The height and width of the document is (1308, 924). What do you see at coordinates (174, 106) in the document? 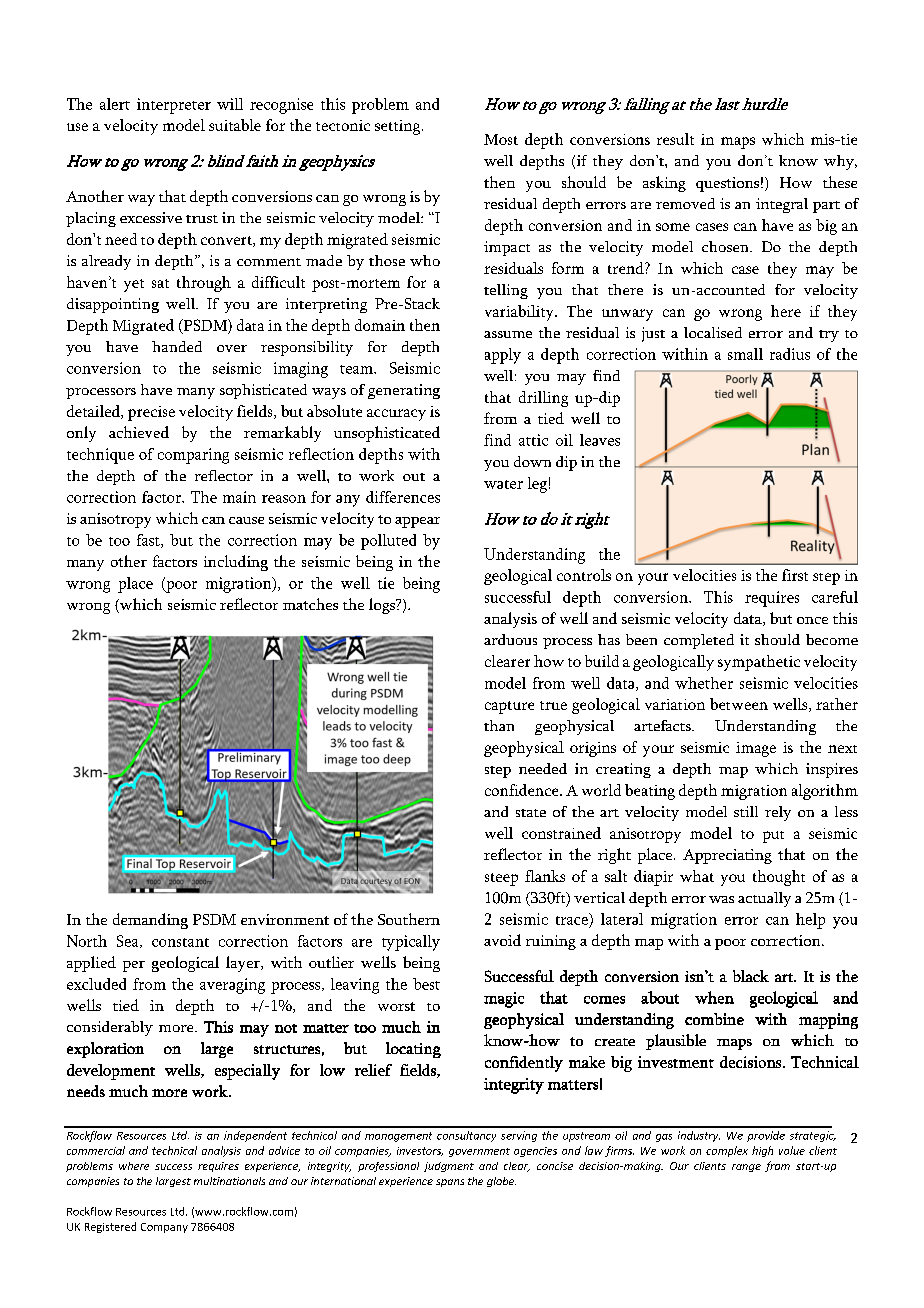
I see `interpreter` at bounding box center [174, 106].
